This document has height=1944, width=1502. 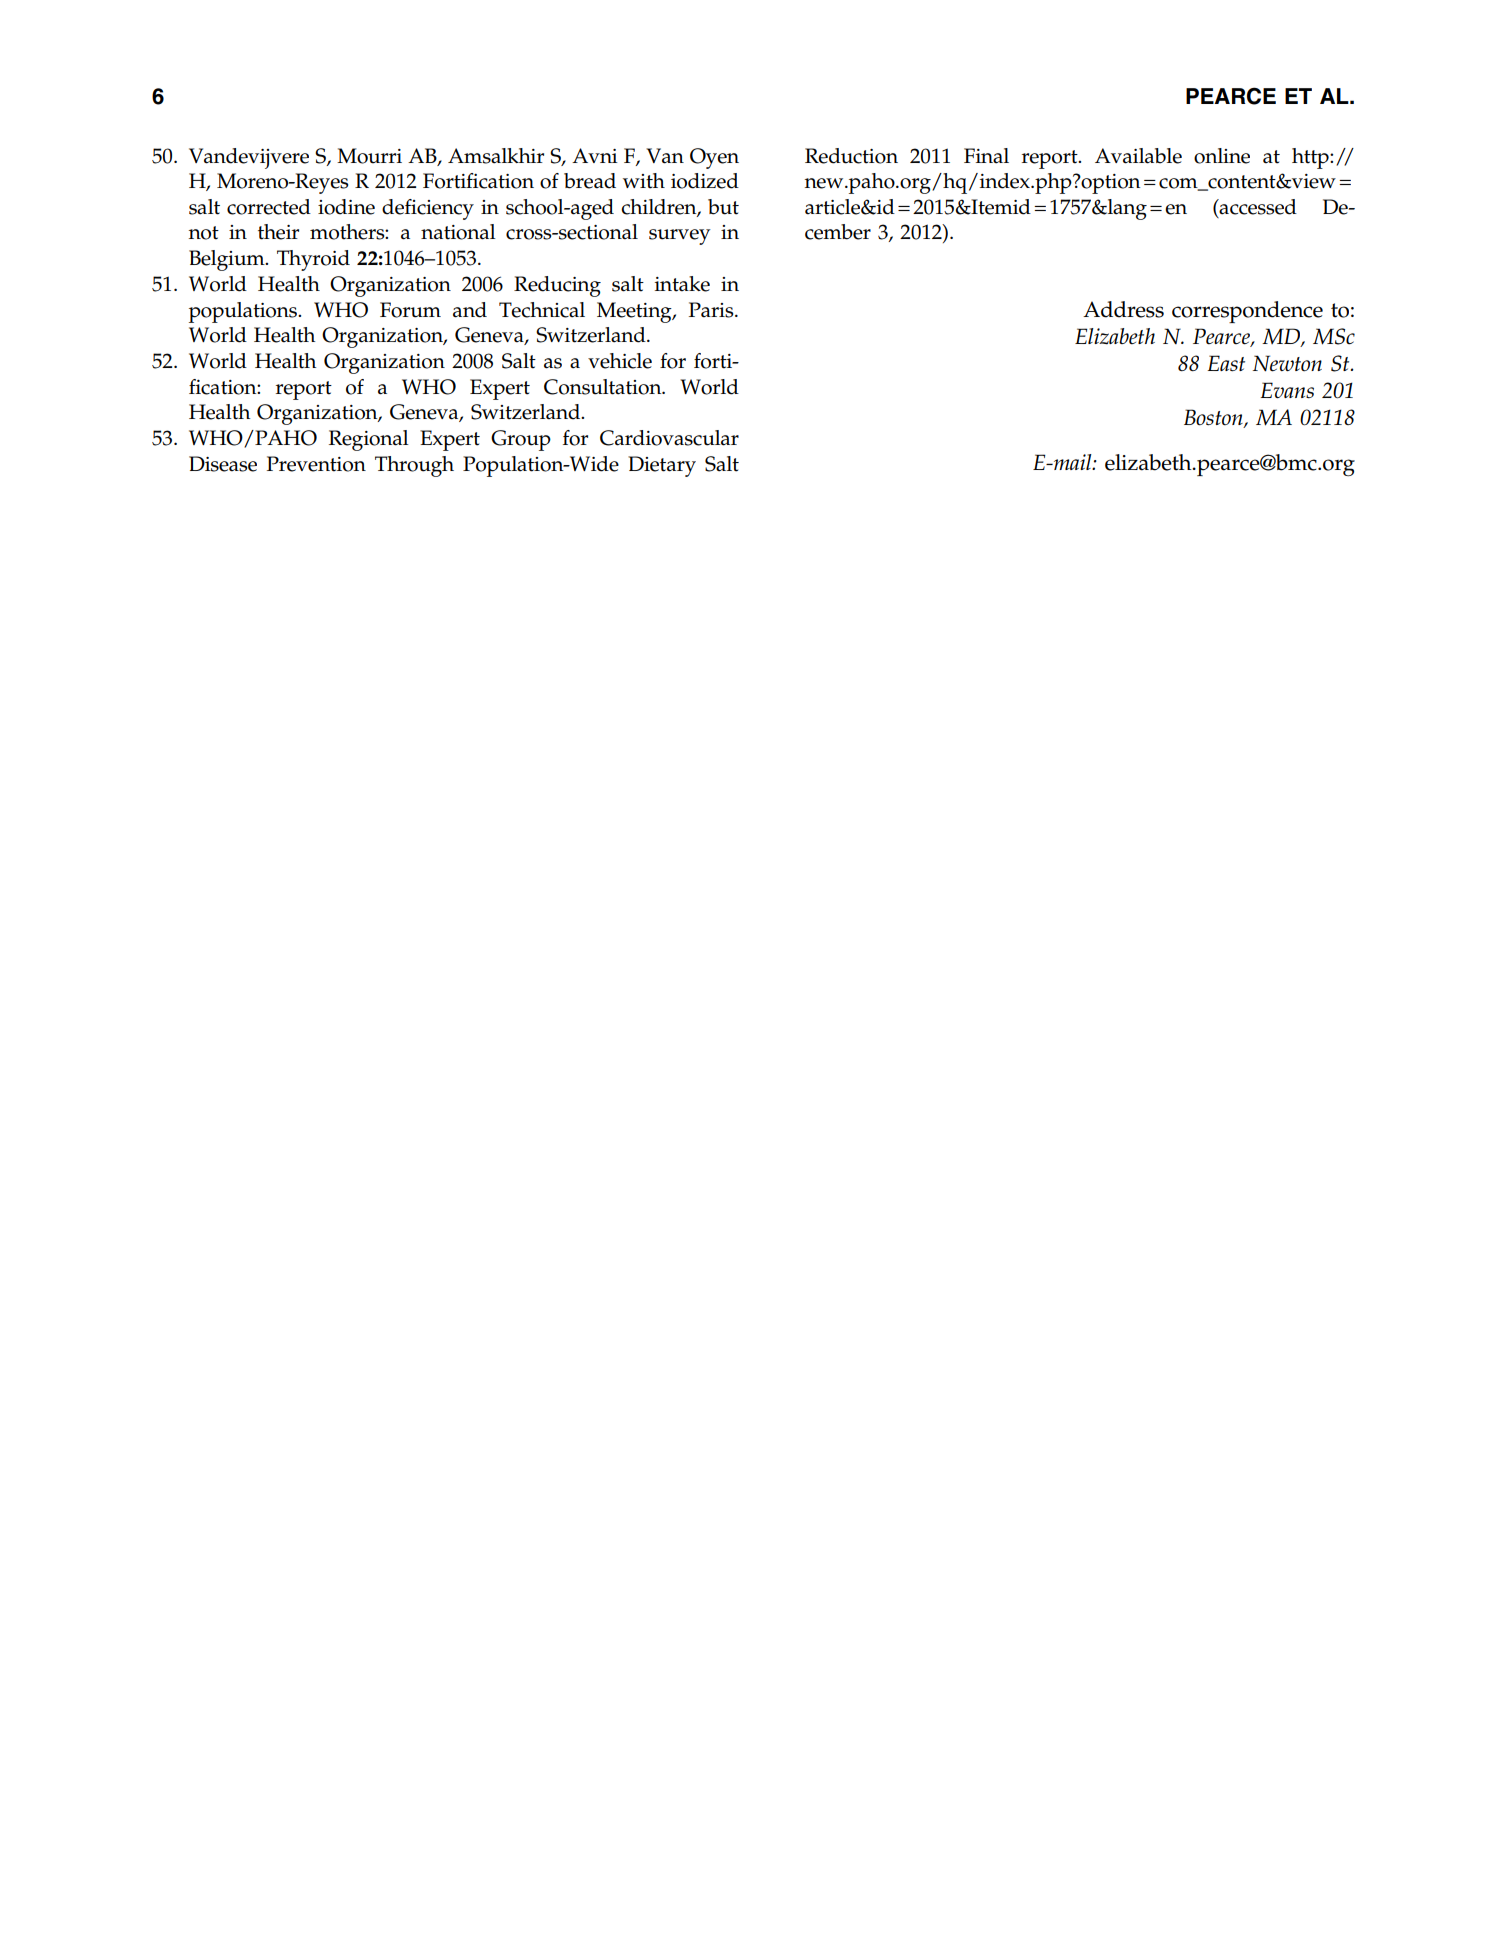 I want to click on vehicle, so click(x=620, y=361).
